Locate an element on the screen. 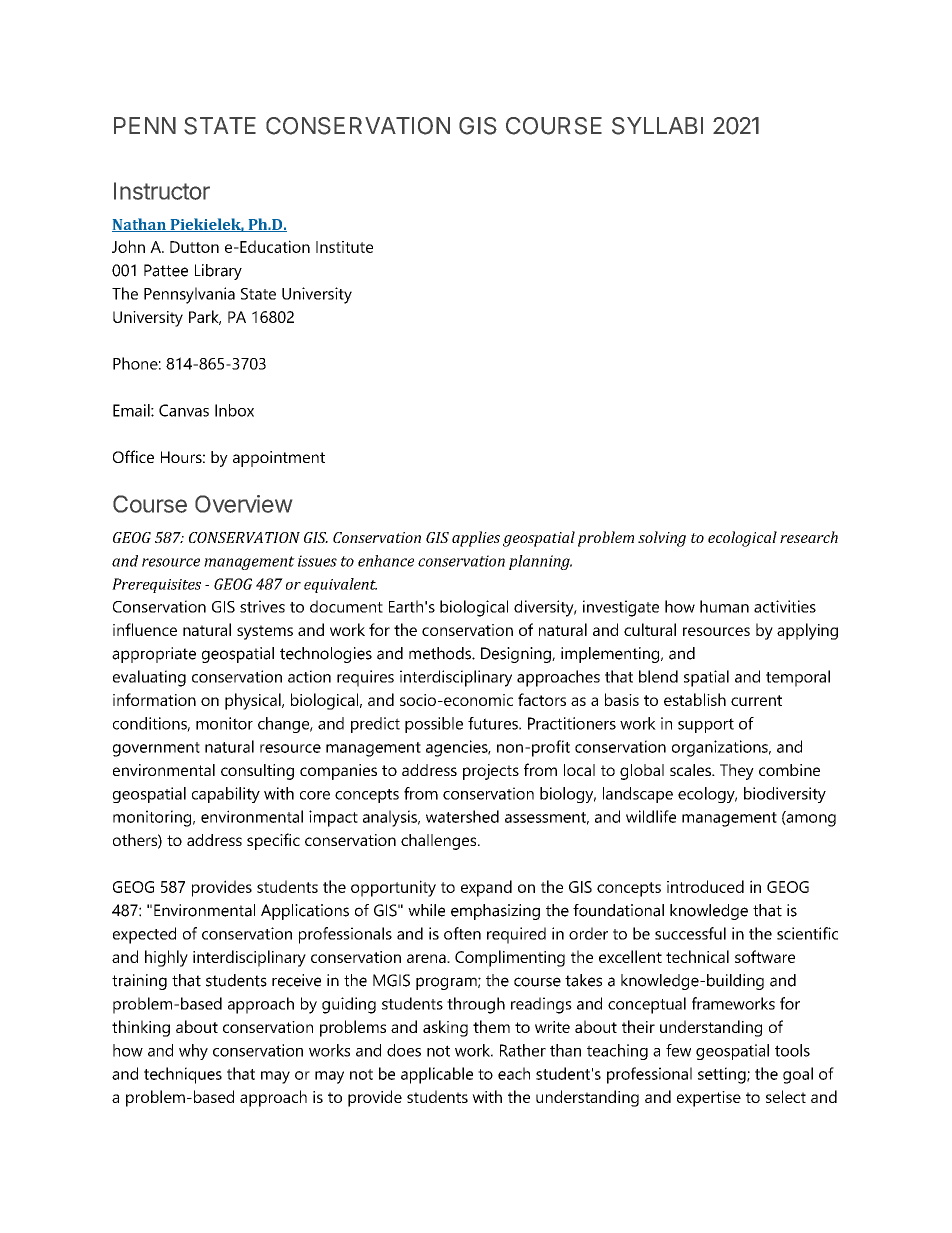  Institute is located at coordinates (344, 247).
